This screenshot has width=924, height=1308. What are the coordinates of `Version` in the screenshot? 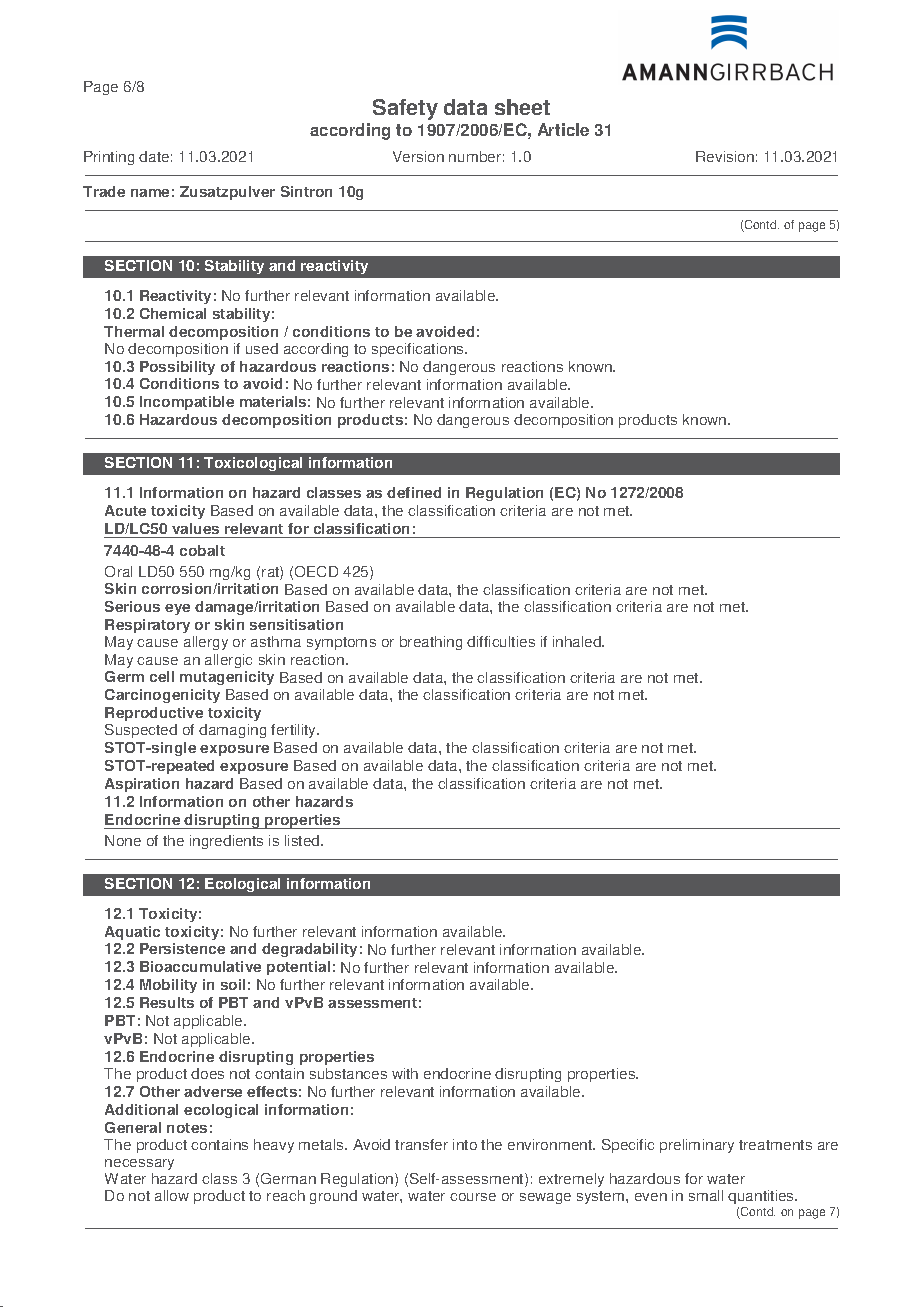 It's located at (418, 156).
